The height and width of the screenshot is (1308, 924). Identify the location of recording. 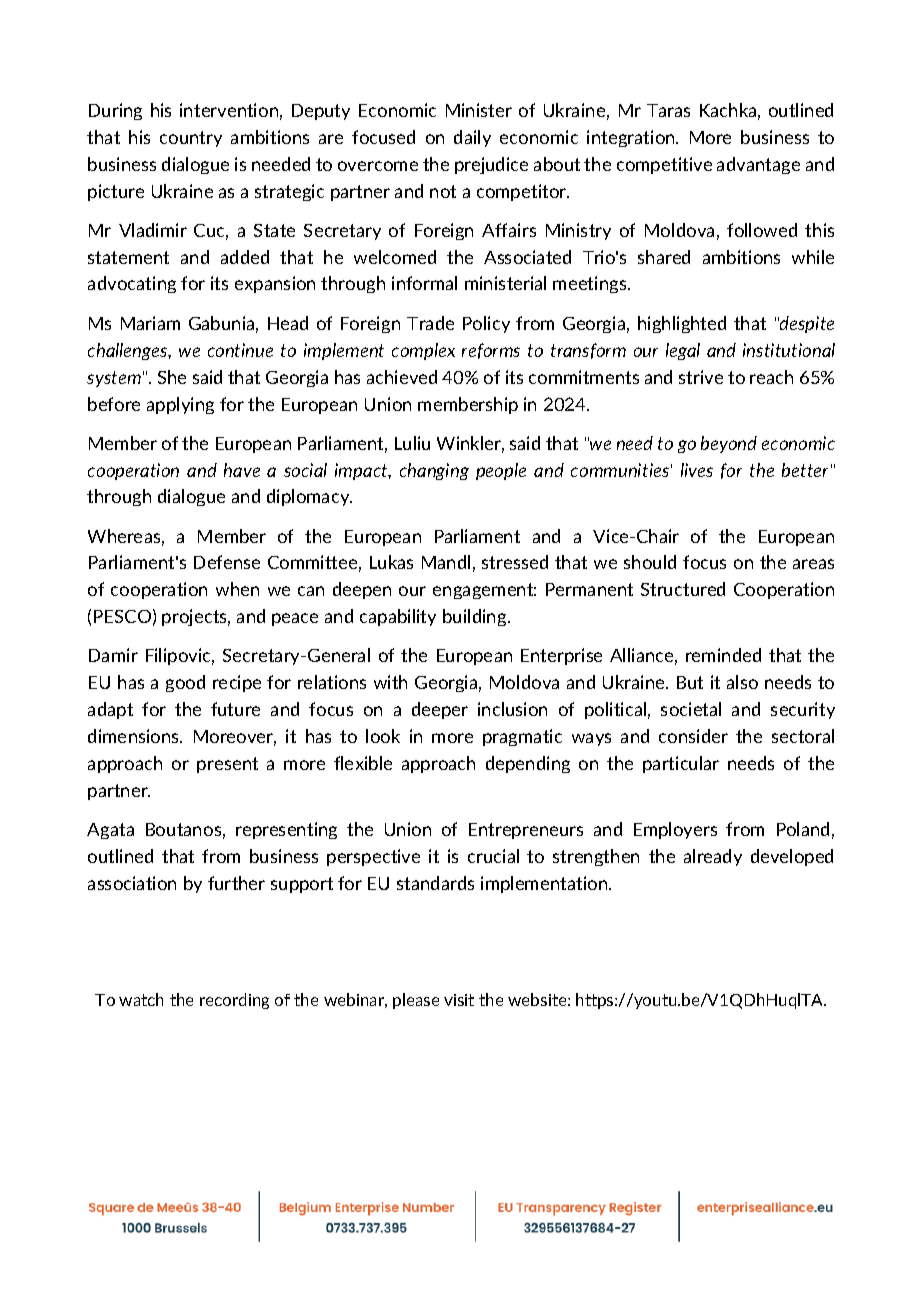
(234, 1001).
